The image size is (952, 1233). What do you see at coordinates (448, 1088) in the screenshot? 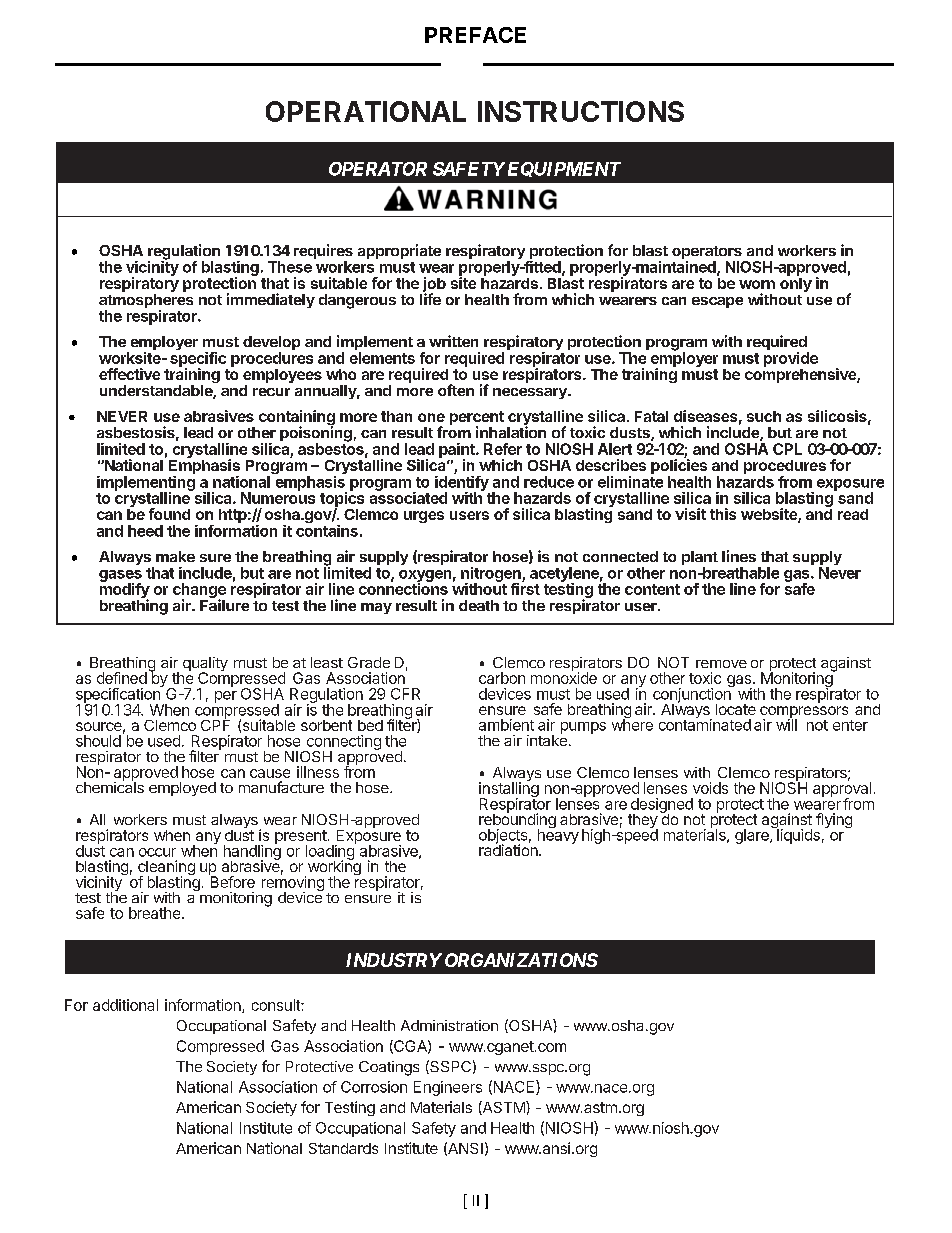
I see `Engineers` at bounding box center [448, 1088].
